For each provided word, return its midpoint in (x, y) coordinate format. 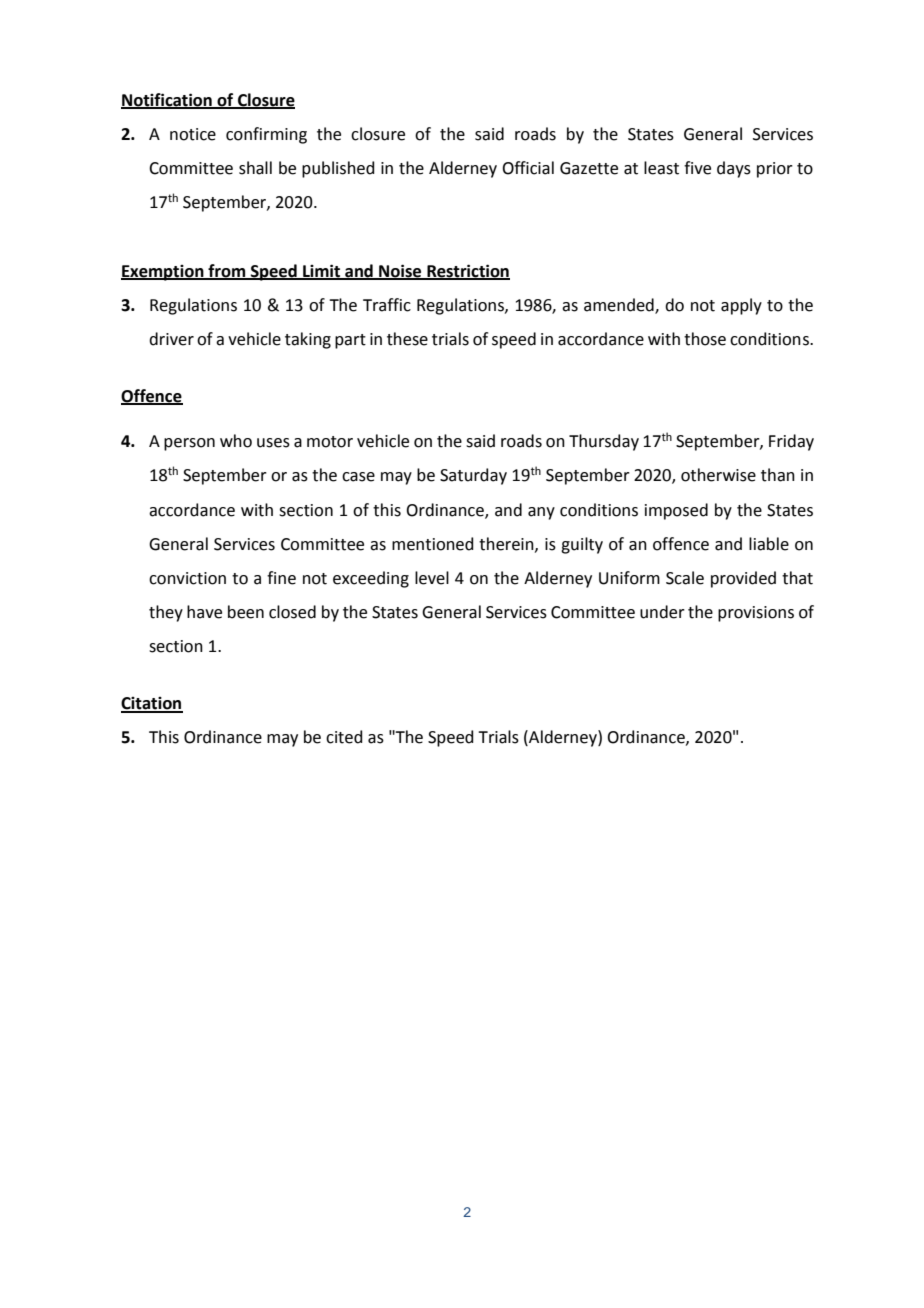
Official (528, 168)
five (697, 168)
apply (741, 306)
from (227, 271)
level (432, 578)
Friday (791, 442)
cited (344, 737)
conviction (187, 578)
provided (743, 579)
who (236, 441)
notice (193, 134)
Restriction (467, 271)
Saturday (473, 476)
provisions (756, 614)
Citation (152, 704)
